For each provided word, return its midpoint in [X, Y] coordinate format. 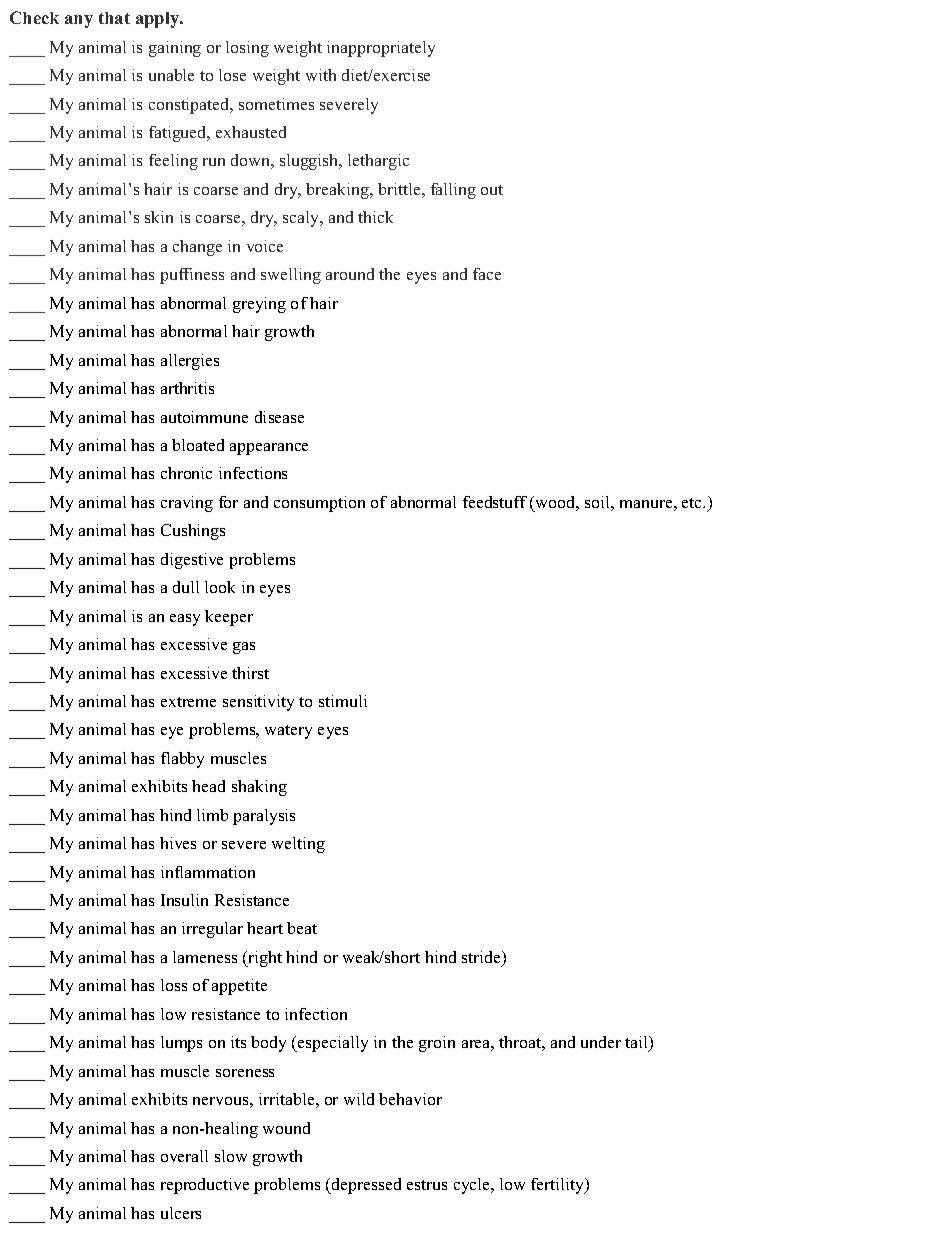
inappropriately [381, 49]
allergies [190, 362]
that [114, 18]
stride [482, 958]
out [492, 190]
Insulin [184, 900]
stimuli [343, 701]
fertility [559, 1186]
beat [302, 928]
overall [184, 1156]
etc [693, 503]
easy [185, 620]
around [350, 274]
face [487, 274]
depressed [365, 1186]
